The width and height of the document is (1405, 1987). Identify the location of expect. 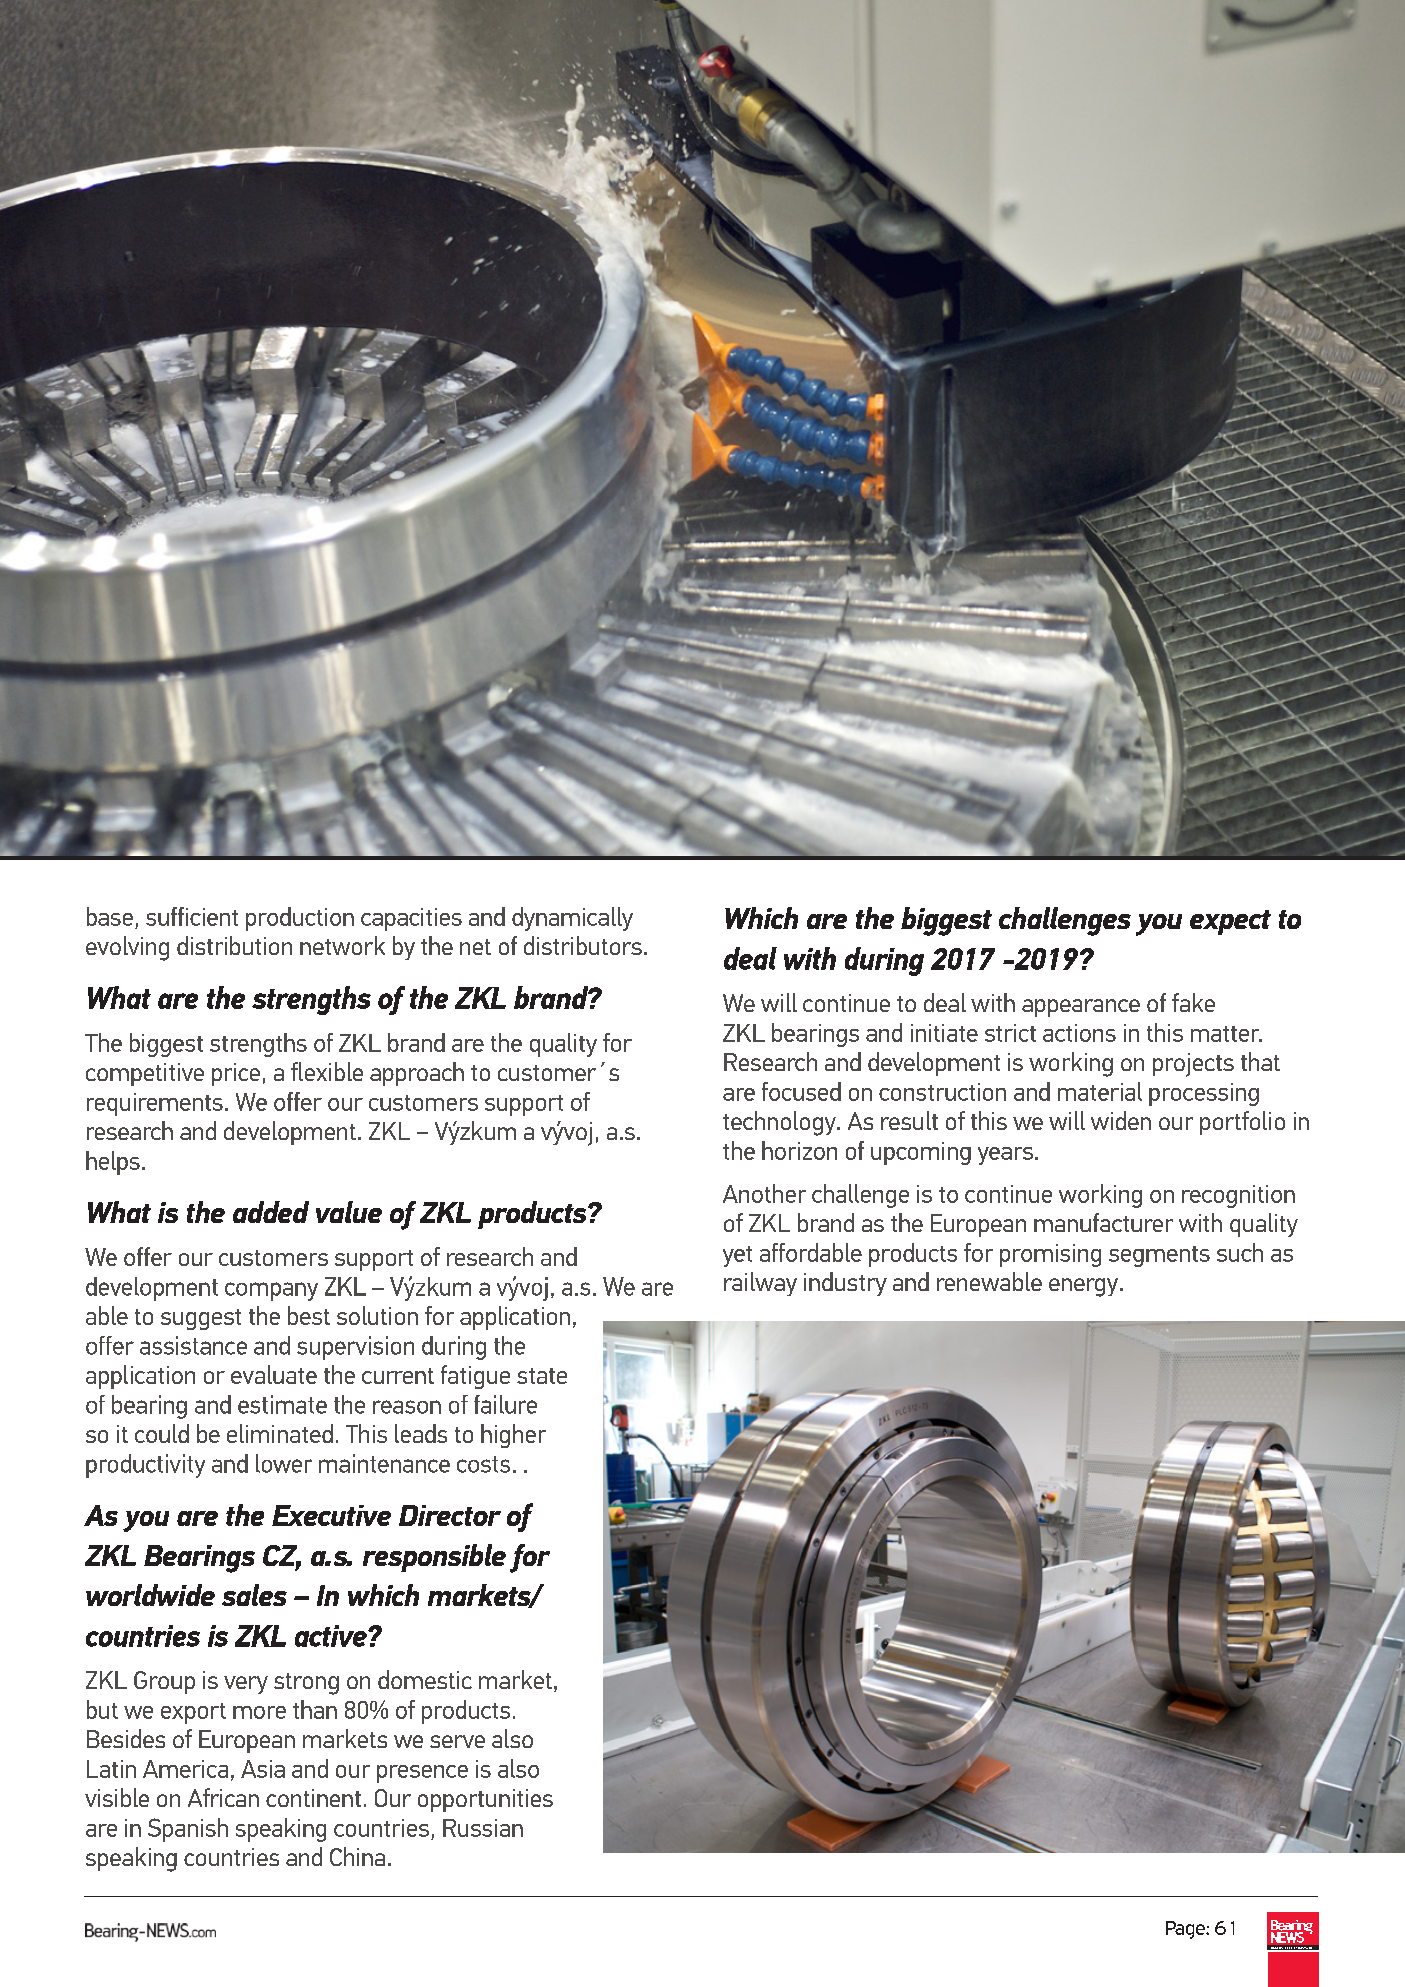
(1230, 922).
